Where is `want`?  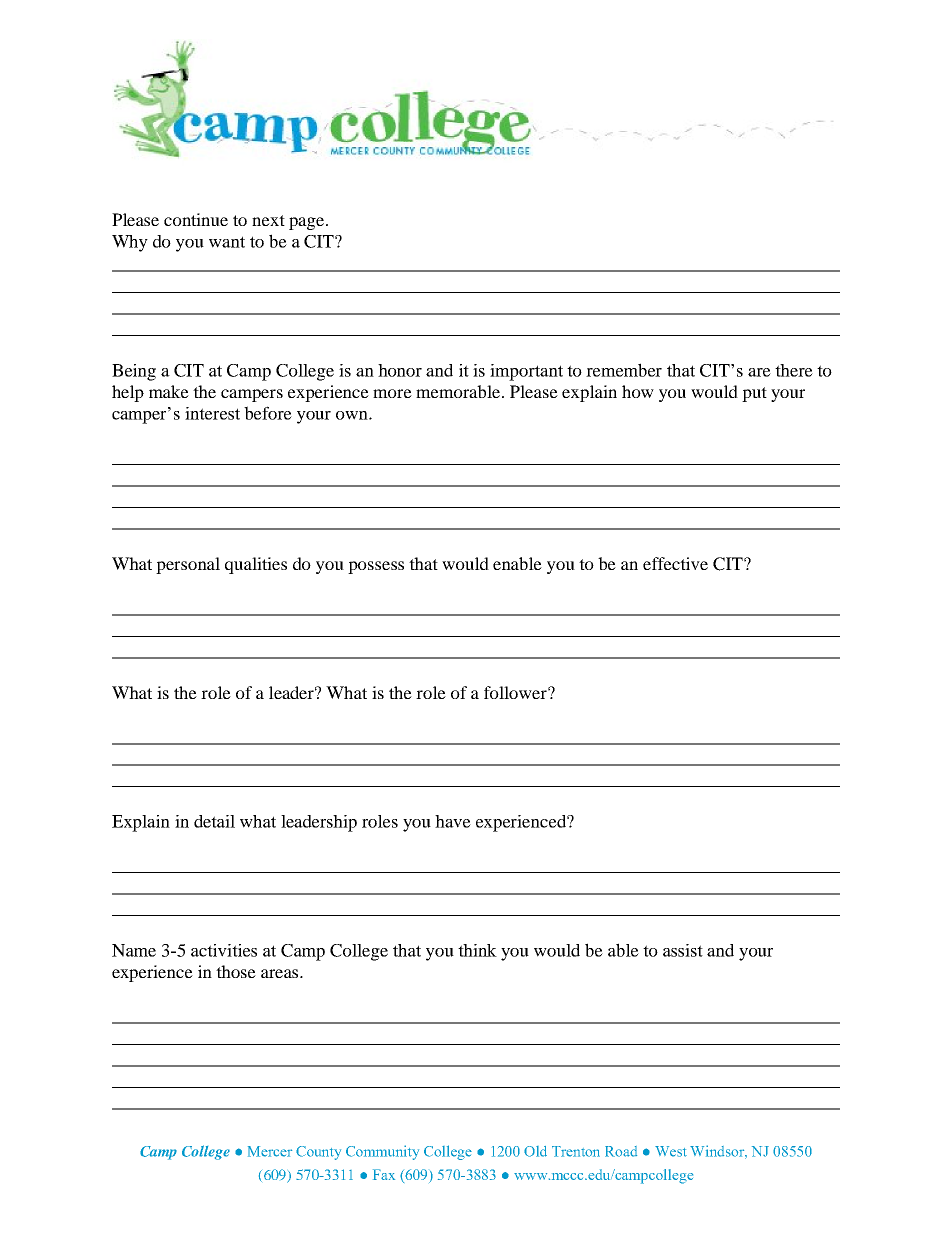 want is located at coordinates (227, 242).
